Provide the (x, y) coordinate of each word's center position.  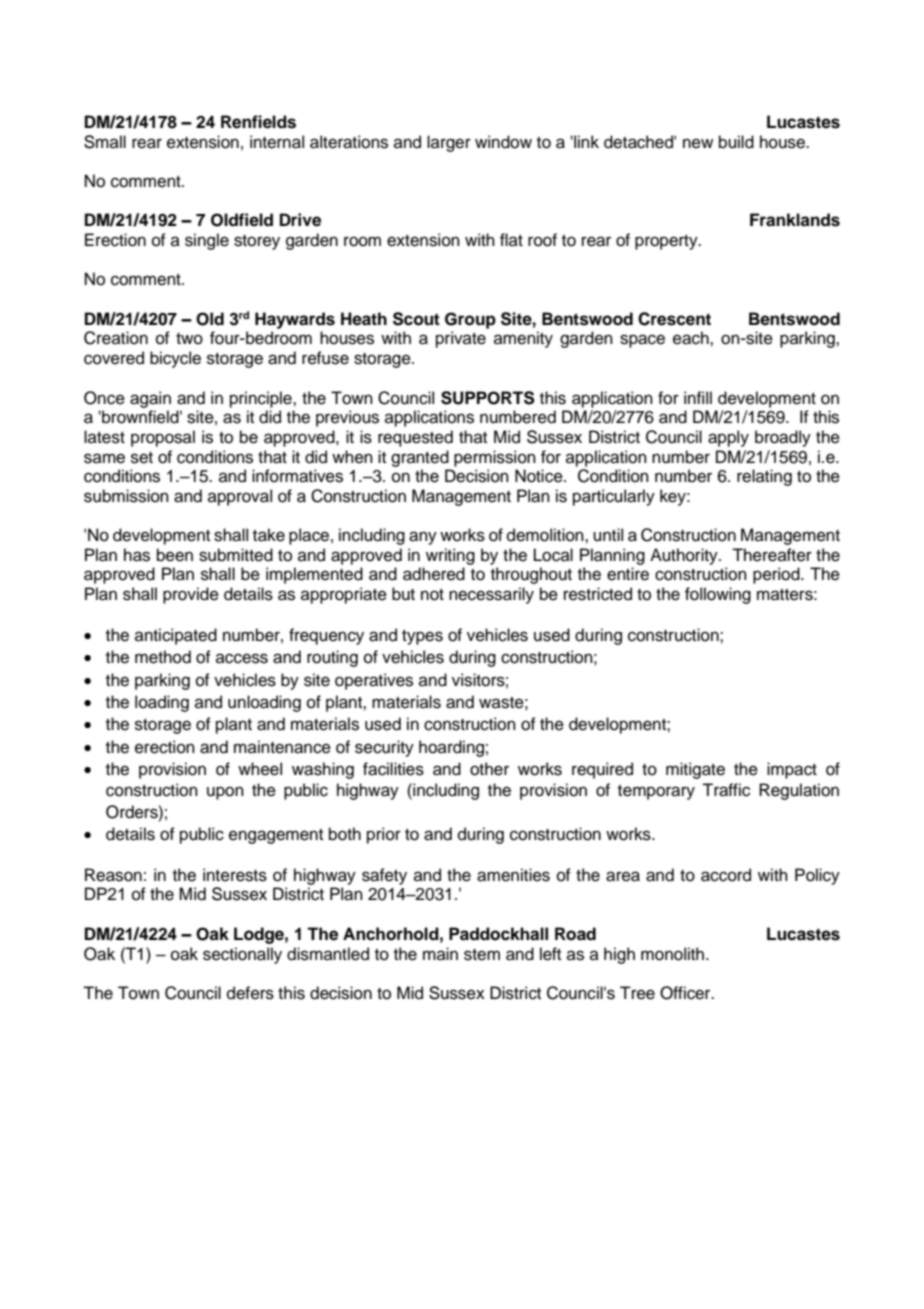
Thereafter (772, 555)
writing (450, 556)
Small (105, 142)
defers (250, 993)
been (175, 555)
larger (449, 143)
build (736, 142)
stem (482, 955)
